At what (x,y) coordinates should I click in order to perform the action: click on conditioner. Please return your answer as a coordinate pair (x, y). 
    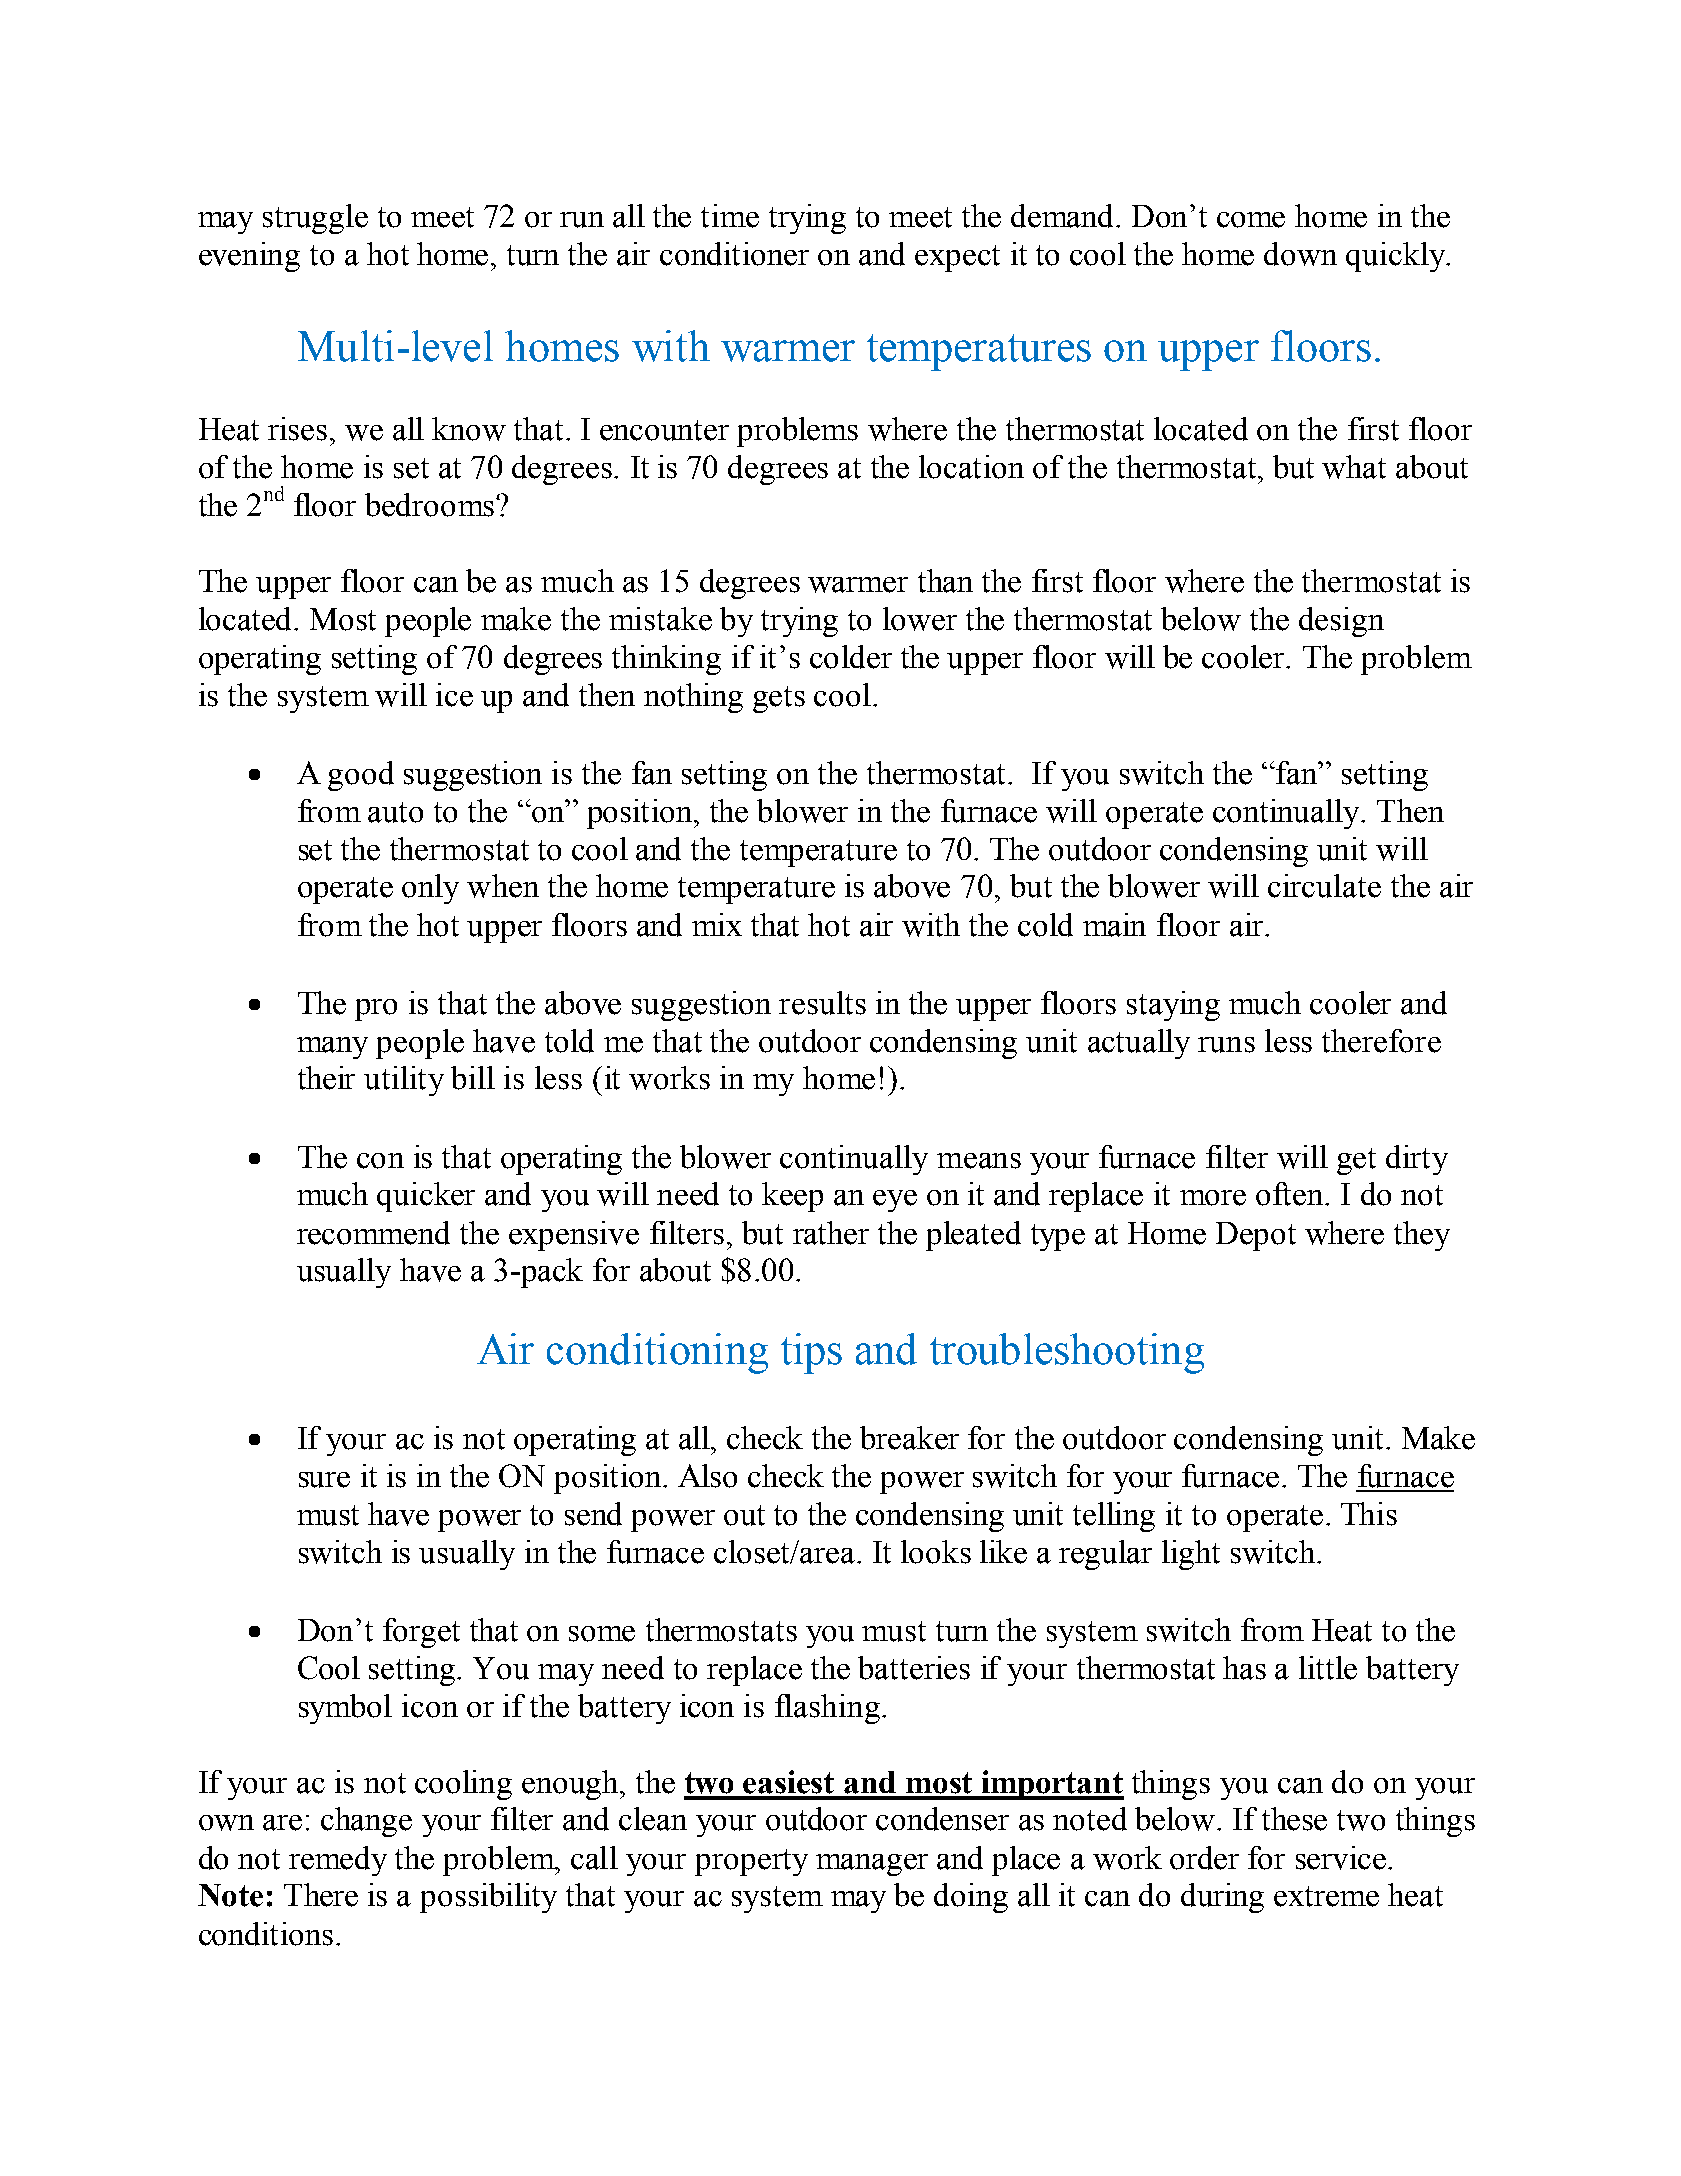
    Looking at the image, I should click on (734, 254).
